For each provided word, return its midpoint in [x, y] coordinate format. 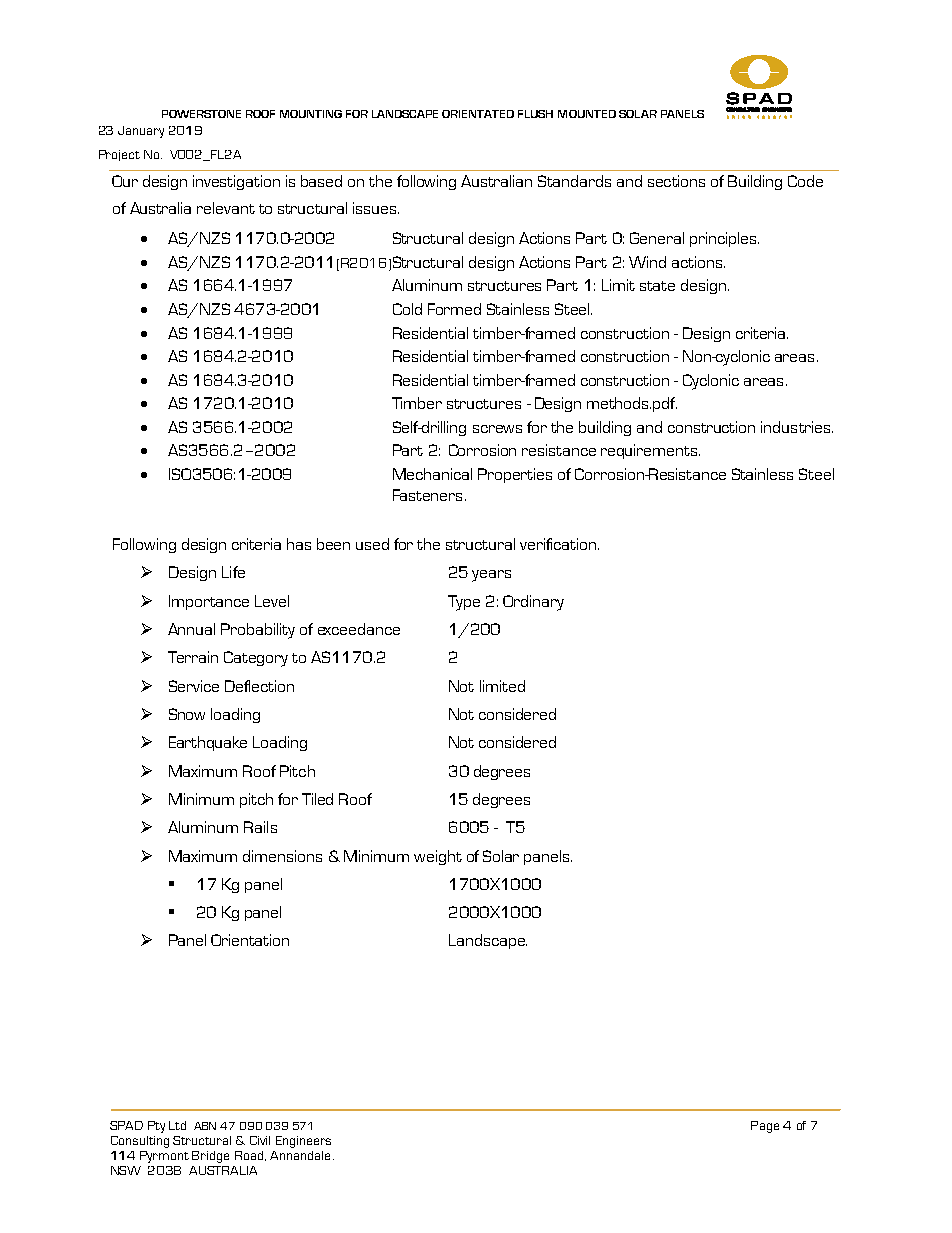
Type [464, 603]
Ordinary [533, 603]
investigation [236, 182]
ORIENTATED [478, 114]
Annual [191, 629]
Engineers [303, 1142]
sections [676, 181]
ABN [205, 1126]
